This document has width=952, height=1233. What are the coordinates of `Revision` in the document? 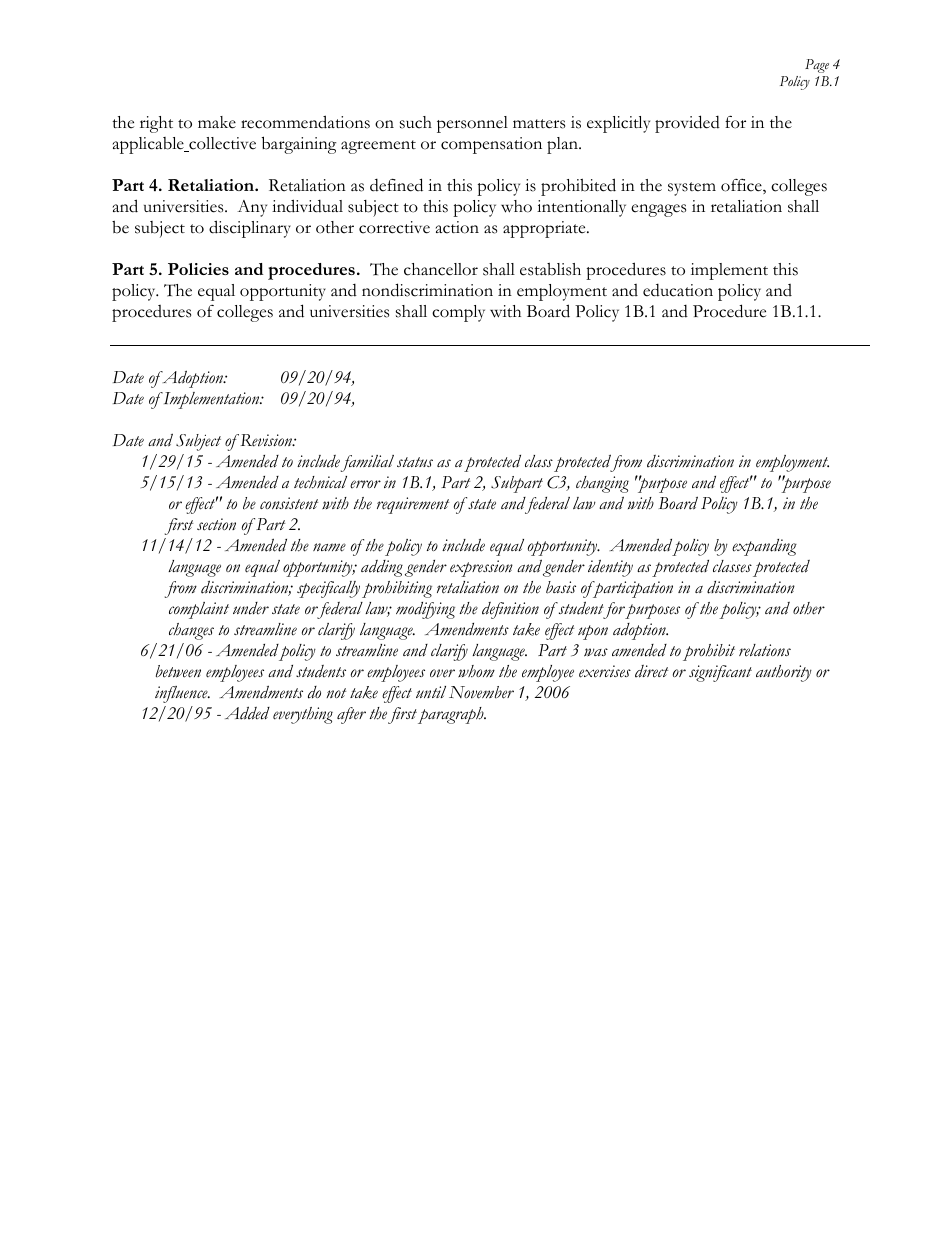 It's located at (266, 440).
